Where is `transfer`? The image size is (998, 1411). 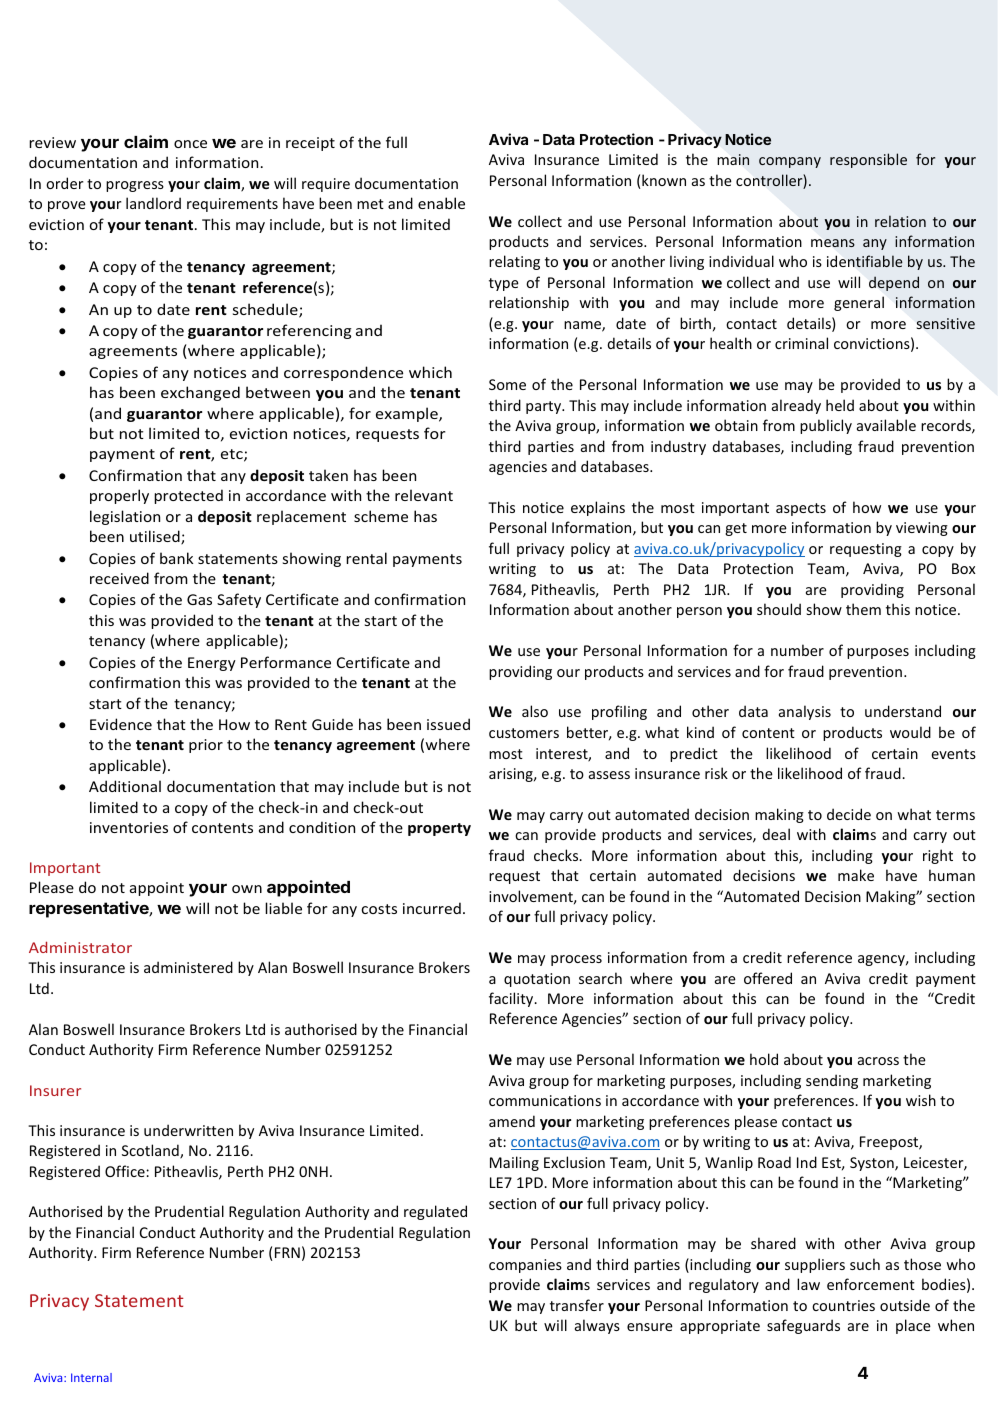
transfer is located at coordinates (577, 1305).
